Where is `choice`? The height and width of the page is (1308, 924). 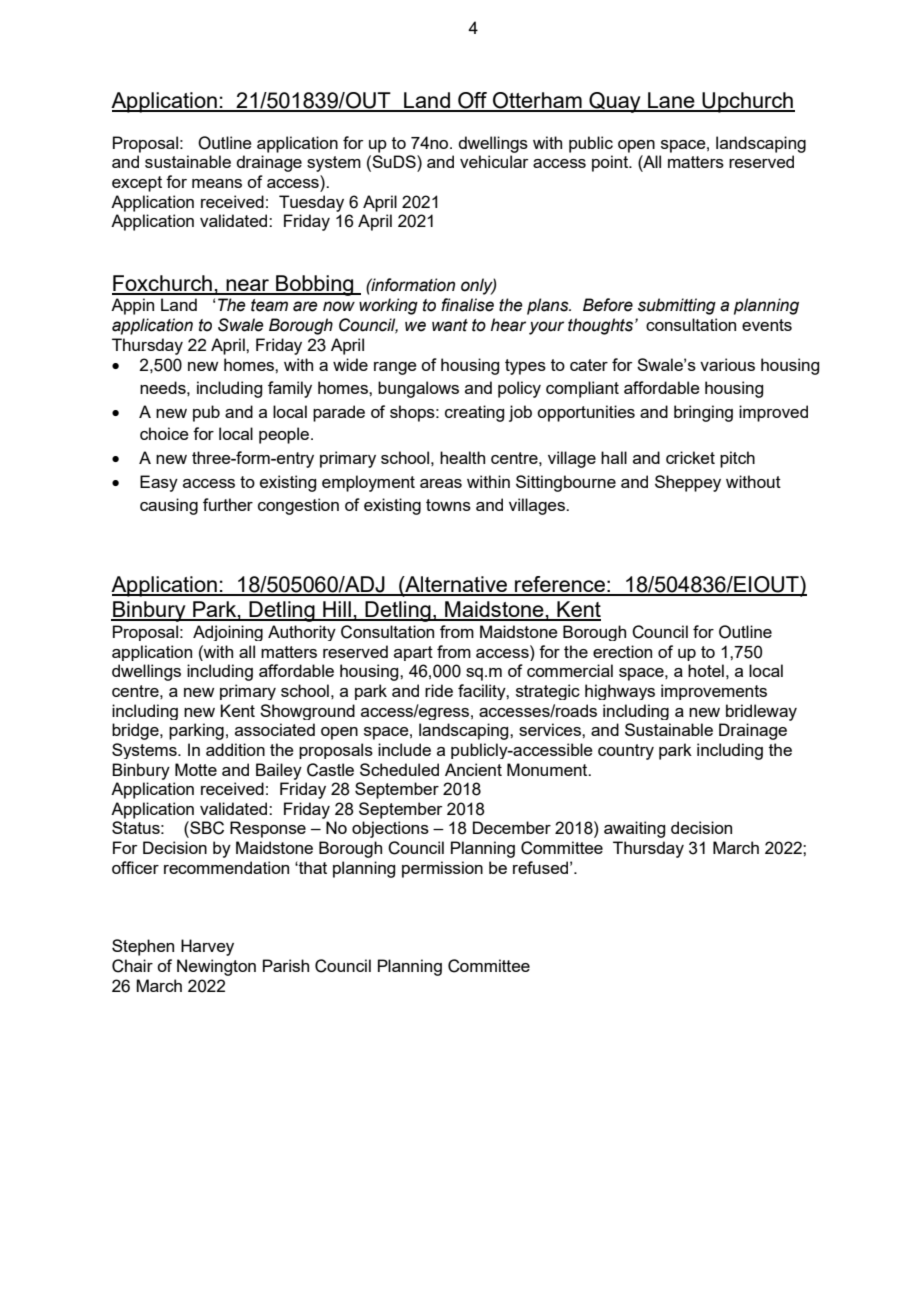 choice is located at coordinates (164, 433).
